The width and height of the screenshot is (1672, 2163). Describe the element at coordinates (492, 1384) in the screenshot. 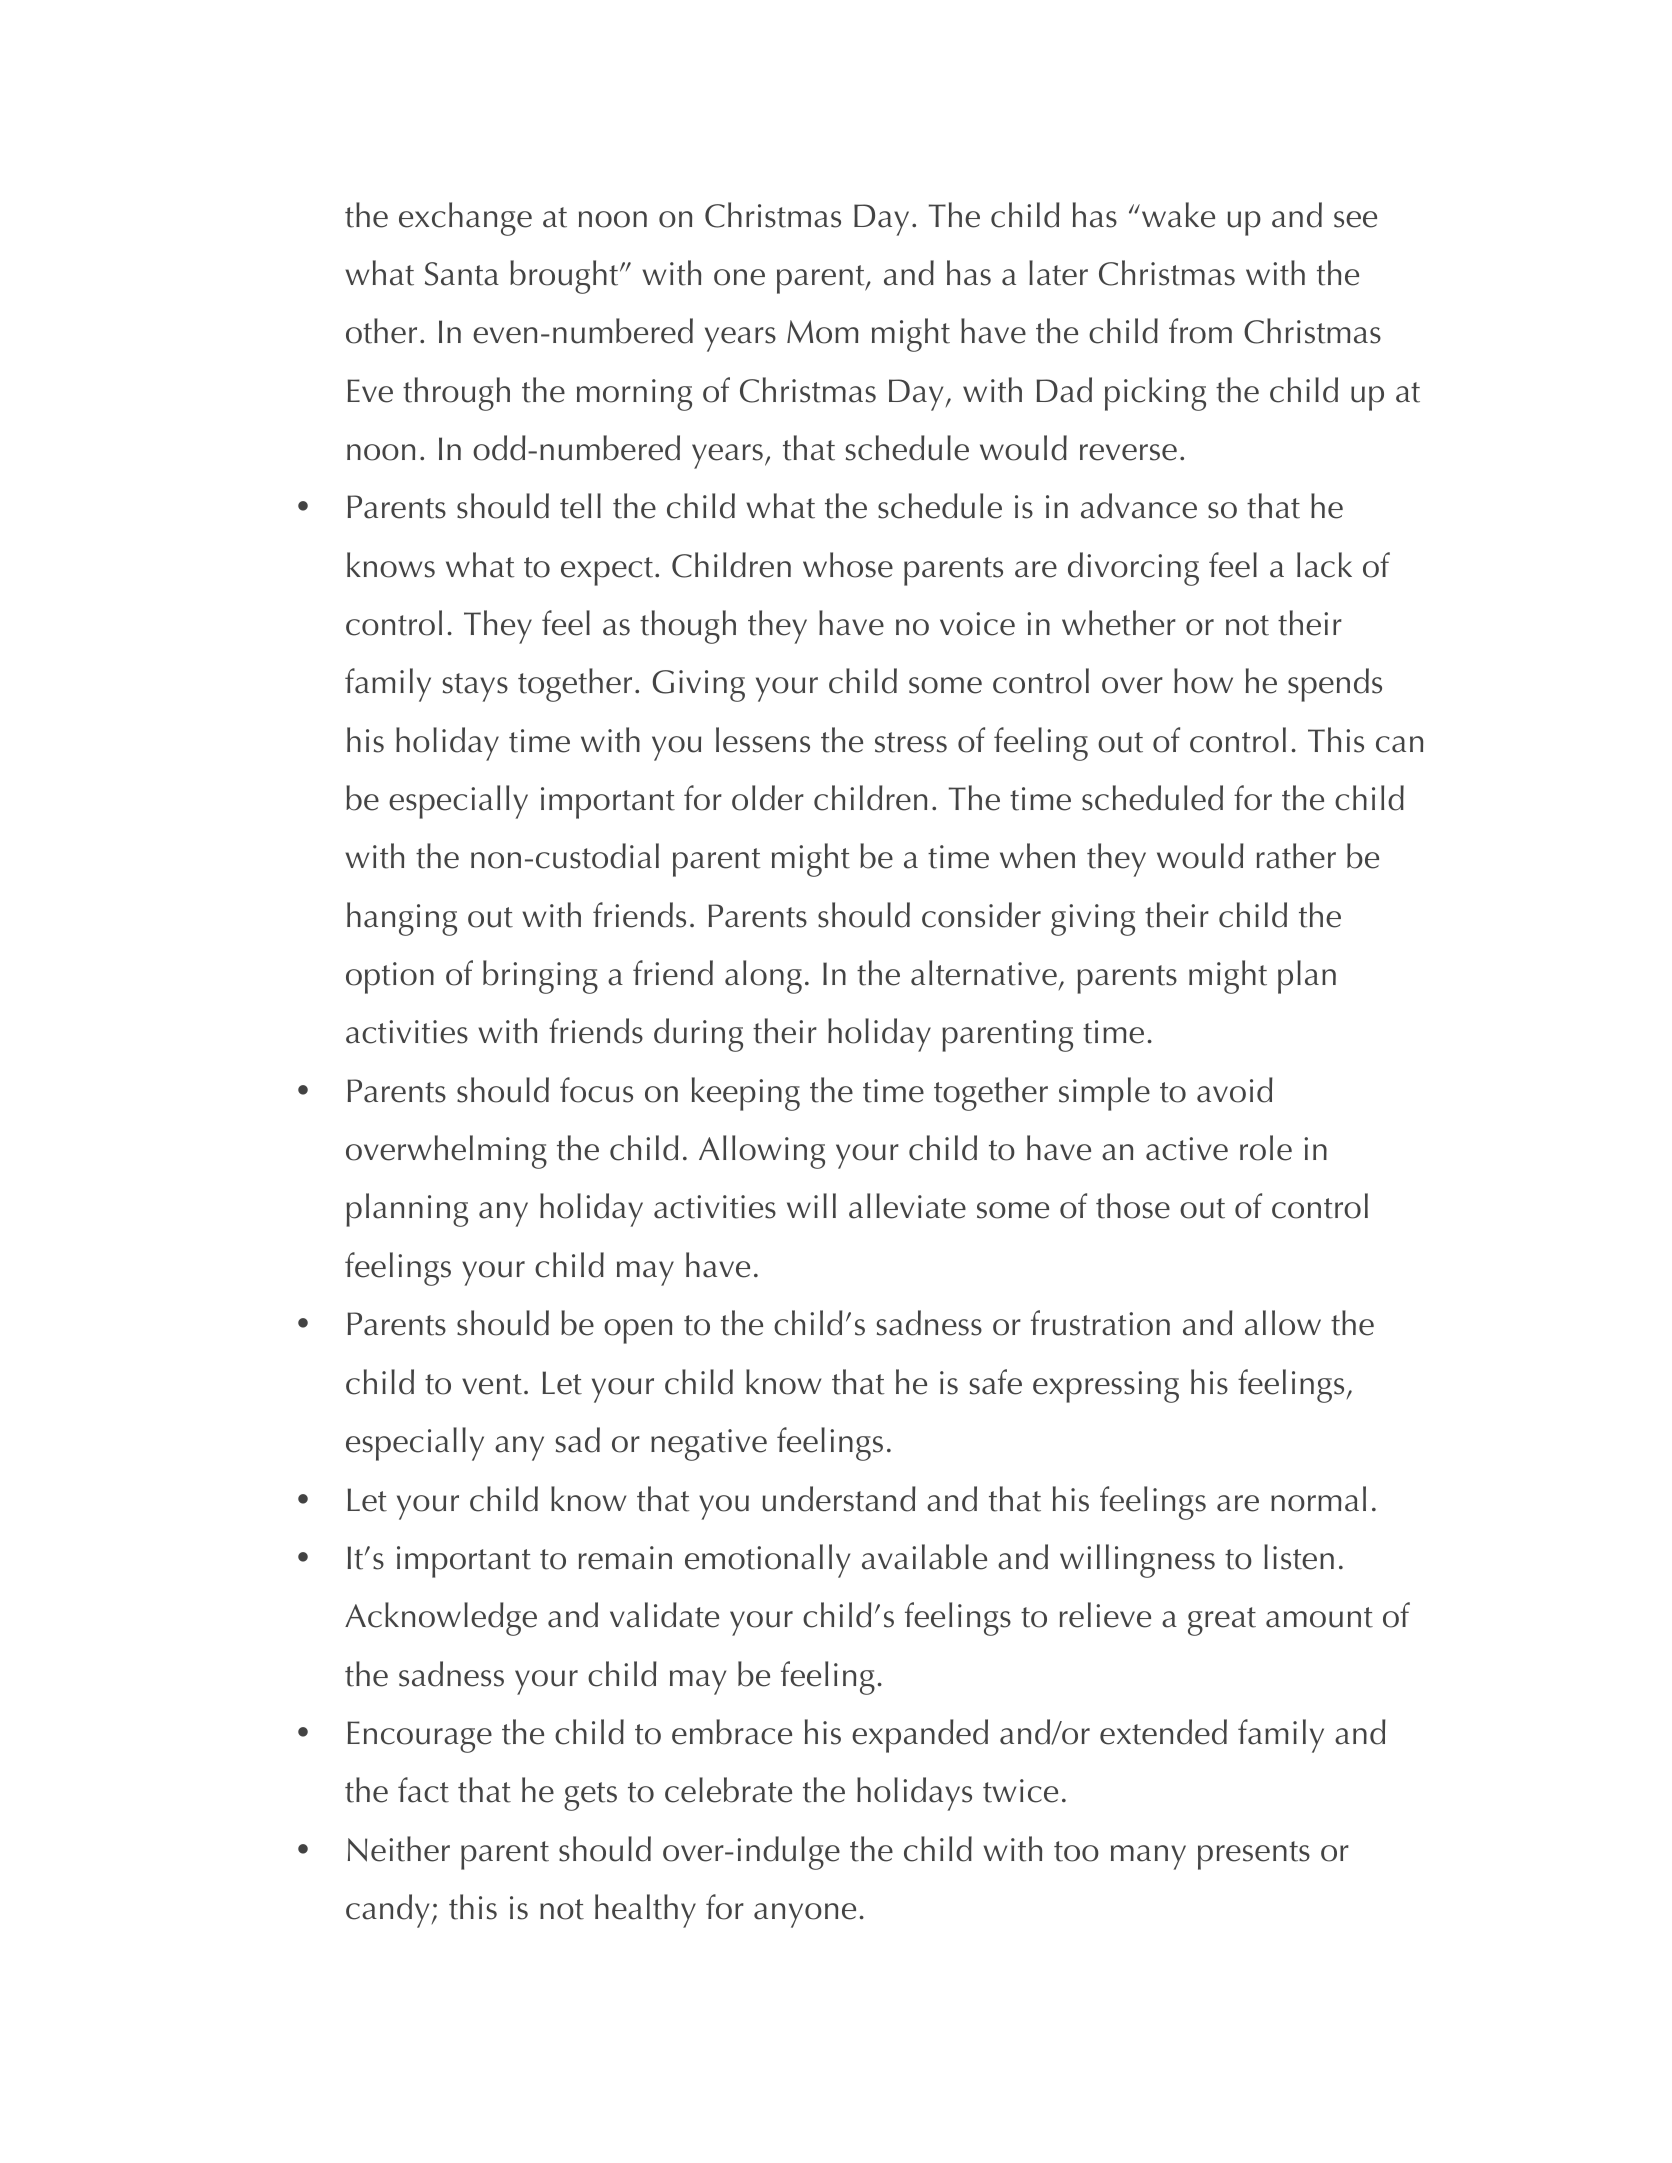

I see `vent` at that location.
